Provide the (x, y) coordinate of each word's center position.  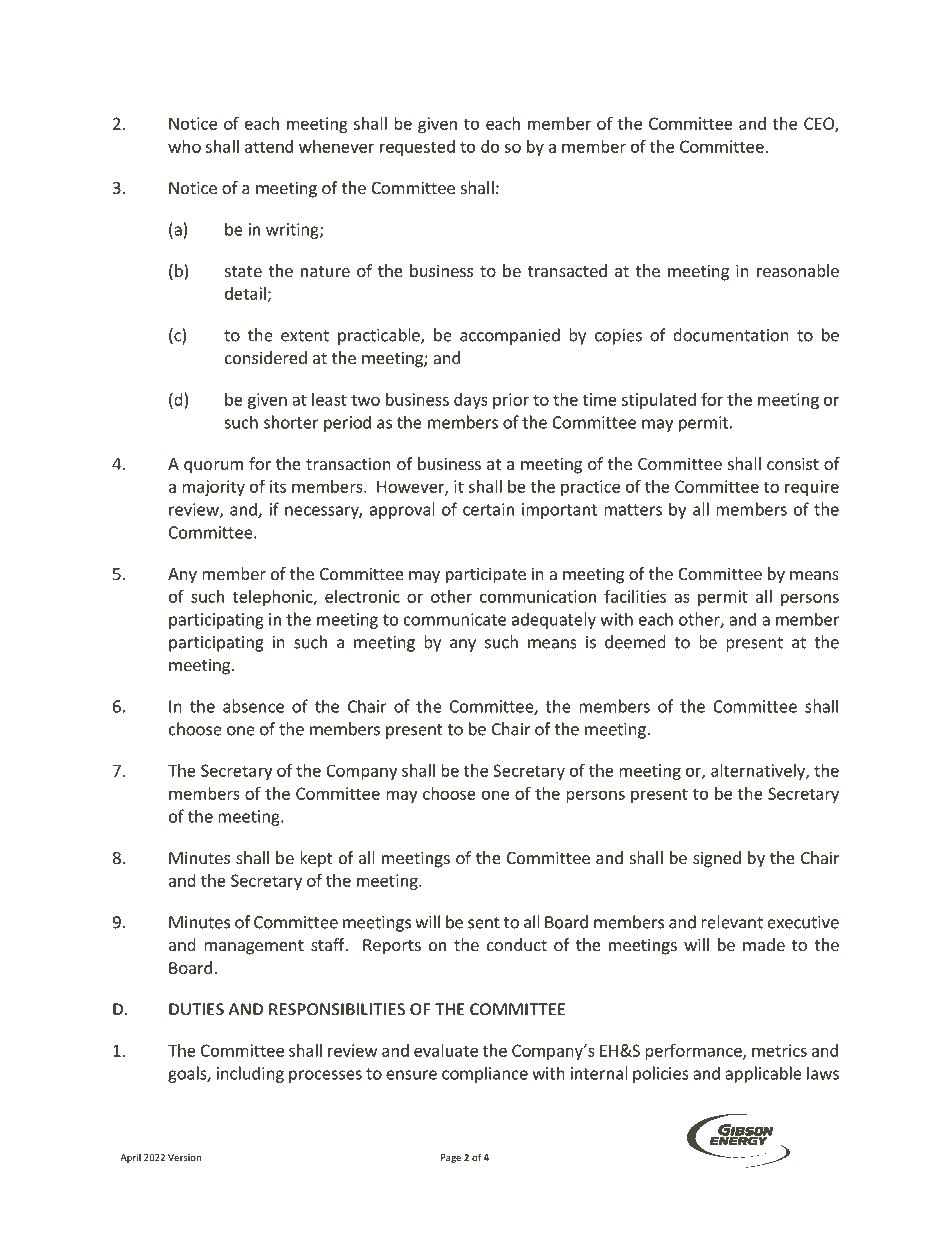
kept (316, 859)
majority (213, 488)
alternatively (759, 772)
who (184, 146)
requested (417, 148)
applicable (763, 1074)
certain (488, 509)
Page (451, 1158)
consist (793, 463)
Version (184, 1157)
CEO (820, 124)
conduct (517, 944)
